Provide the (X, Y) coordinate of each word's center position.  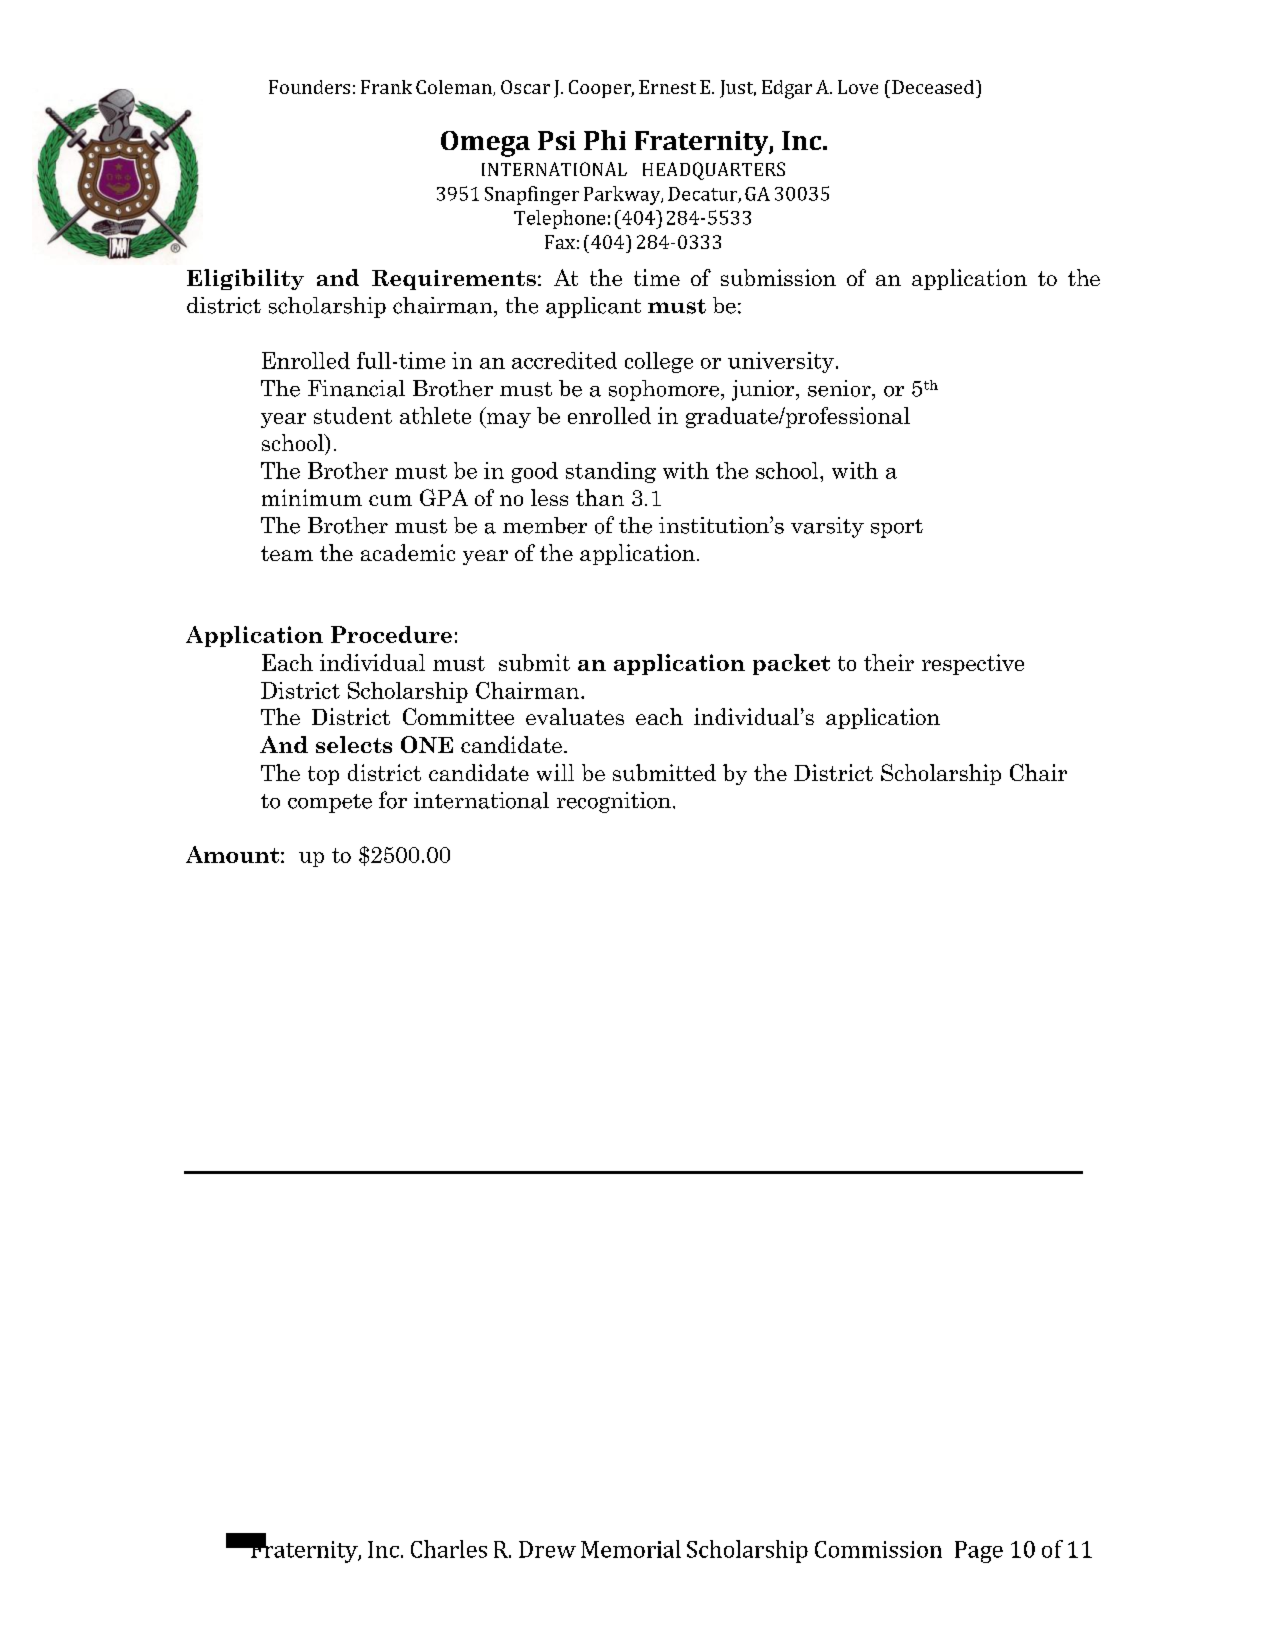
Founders (309, 87)
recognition (614, 802)
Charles (449, 1549)
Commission (878, 1549)
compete (330, 803)
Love (858, 87)
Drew (547, 1549)
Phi (605, 140)
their (889, 662)
